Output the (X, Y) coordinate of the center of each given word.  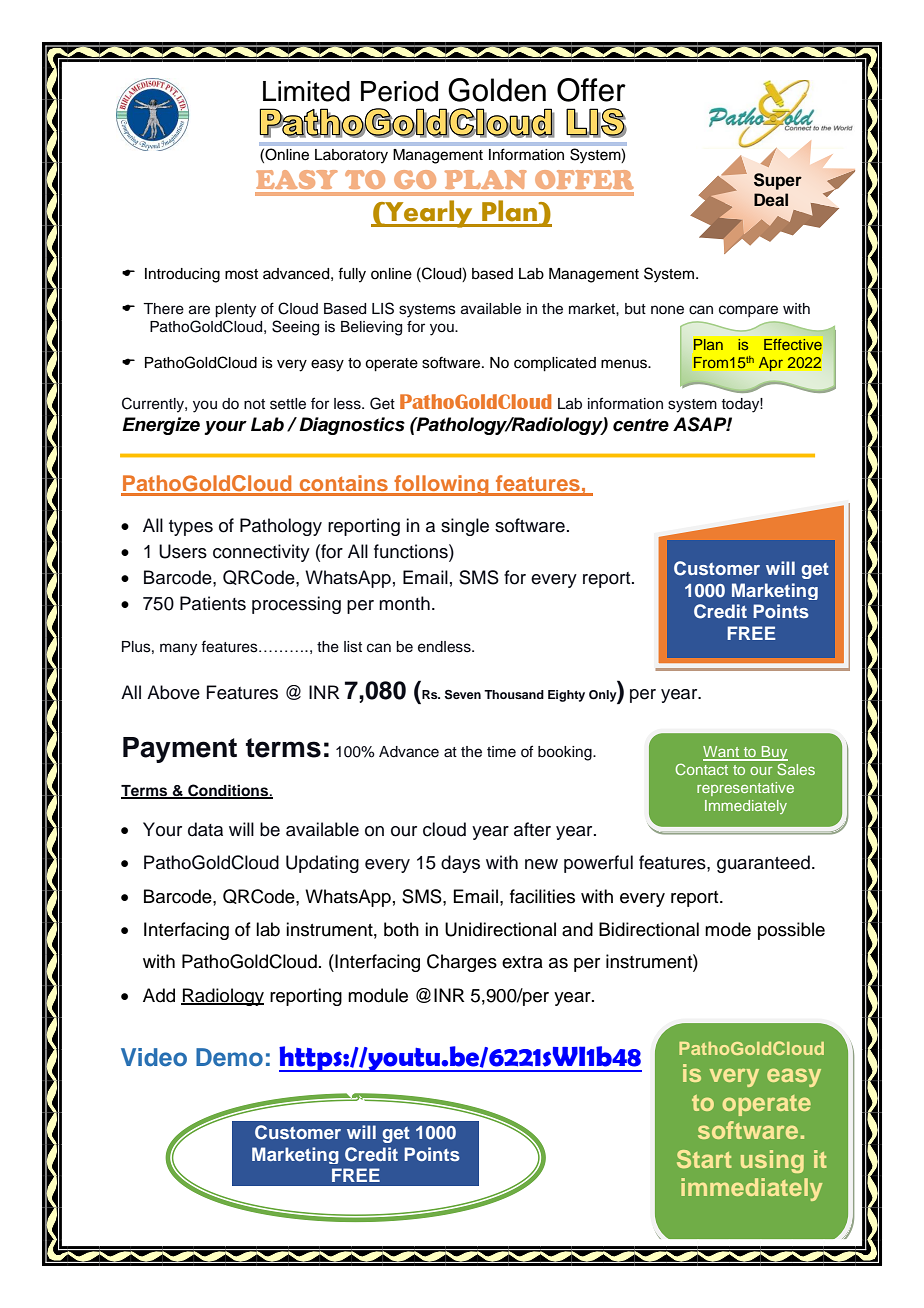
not (254, 404)
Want (722, 753)
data (205, 829)
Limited (306, 91)
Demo (229, 1057)
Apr (771, 364)
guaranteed (763, 864)
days (460, 864)
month (404, 603)
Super (778, 181)
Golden (497, 90)
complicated (555, 364)
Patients (213, 603)
